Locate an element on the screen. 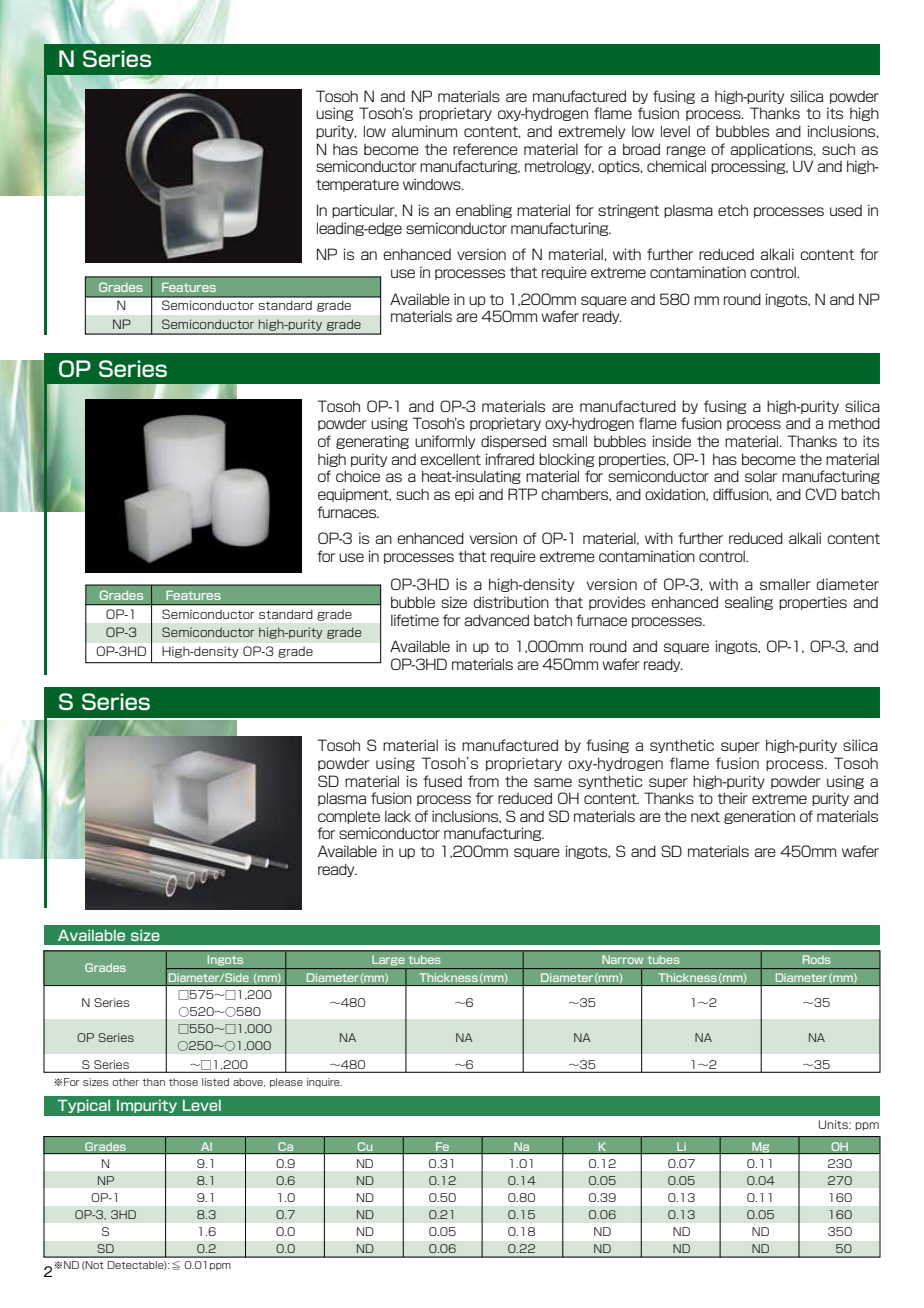 The width and height of the screenshot is (924, 1308). sealing is located at coordinates (749, 603).
